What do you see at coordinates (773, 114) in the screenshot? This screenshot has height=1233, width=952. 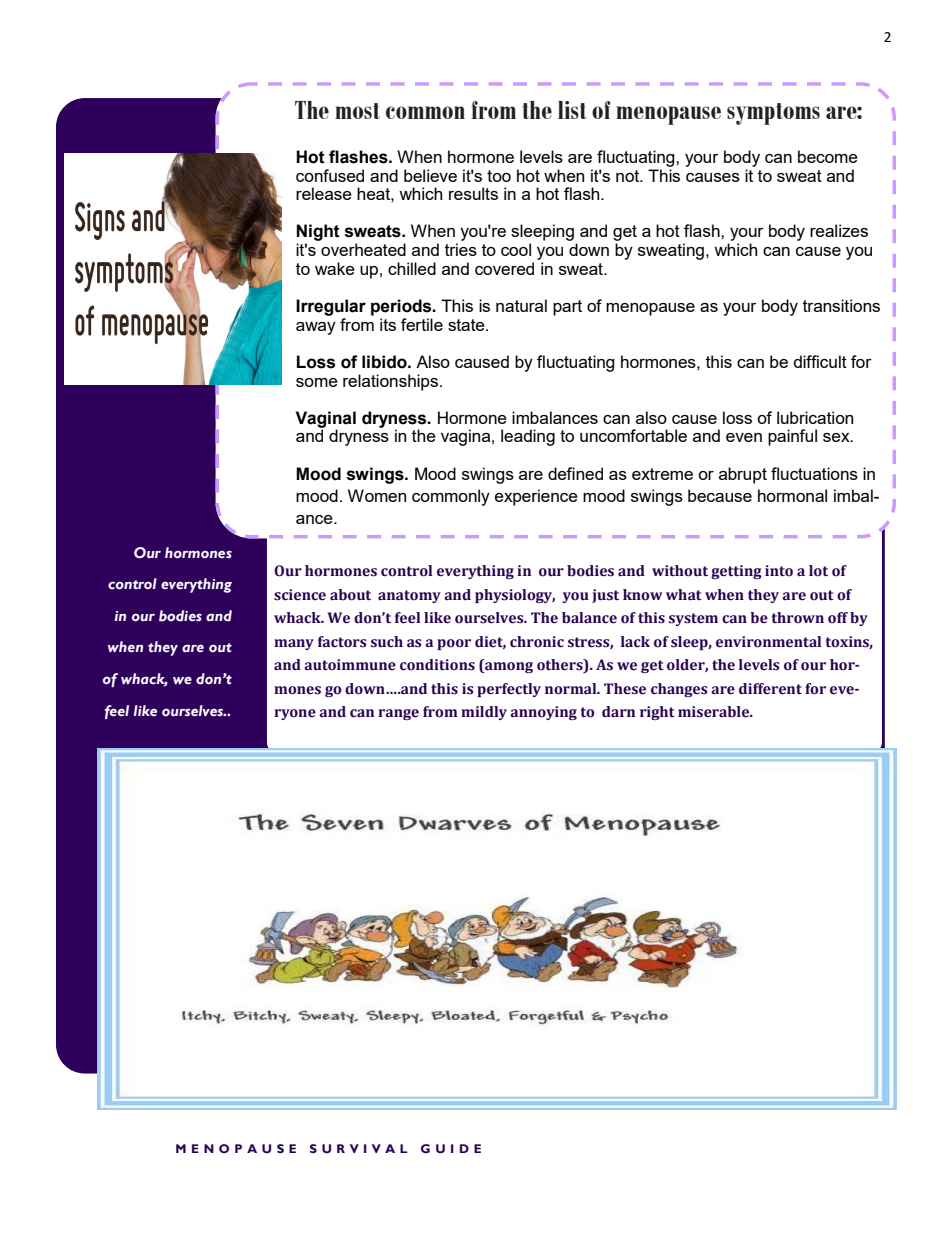 I see `symptoms` at bounding box center [773, 114].
